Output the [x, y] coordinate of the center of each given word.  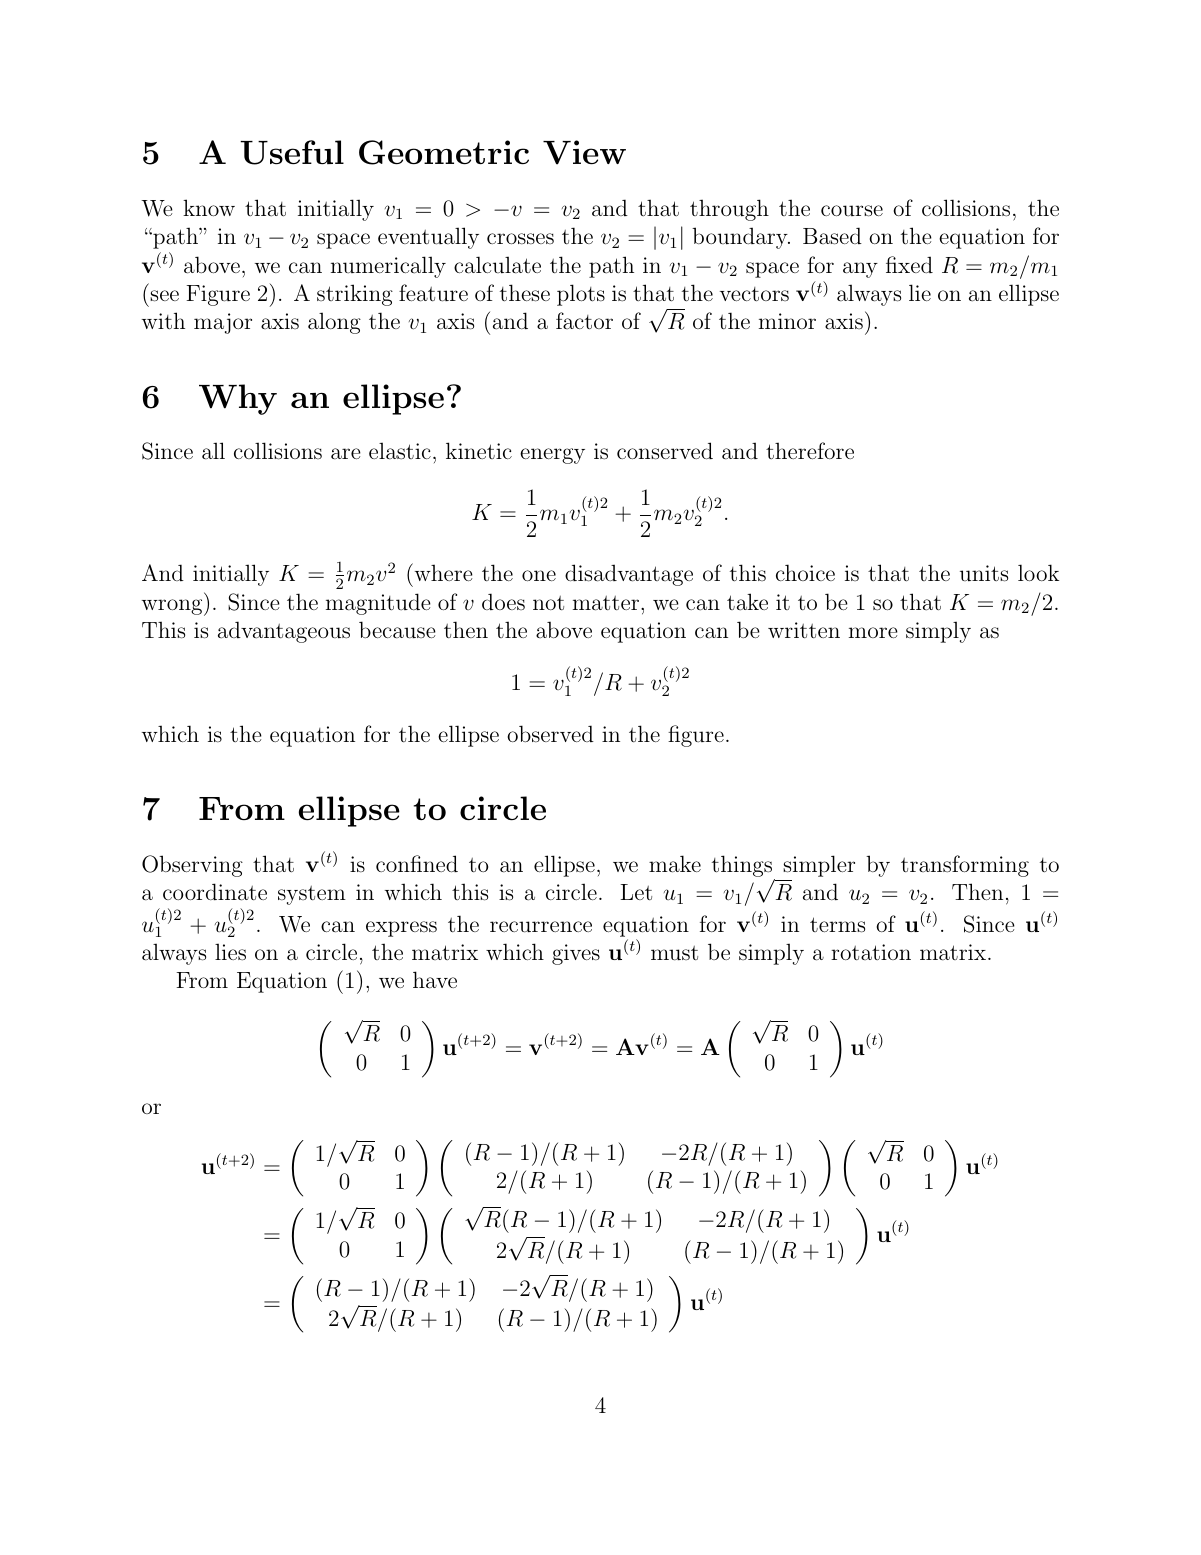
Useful [292, 152]
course [852, 211]
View [584, 152]
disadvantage [629, 575]
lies [230, 952]
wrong [173, 607]
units [984, 573]
